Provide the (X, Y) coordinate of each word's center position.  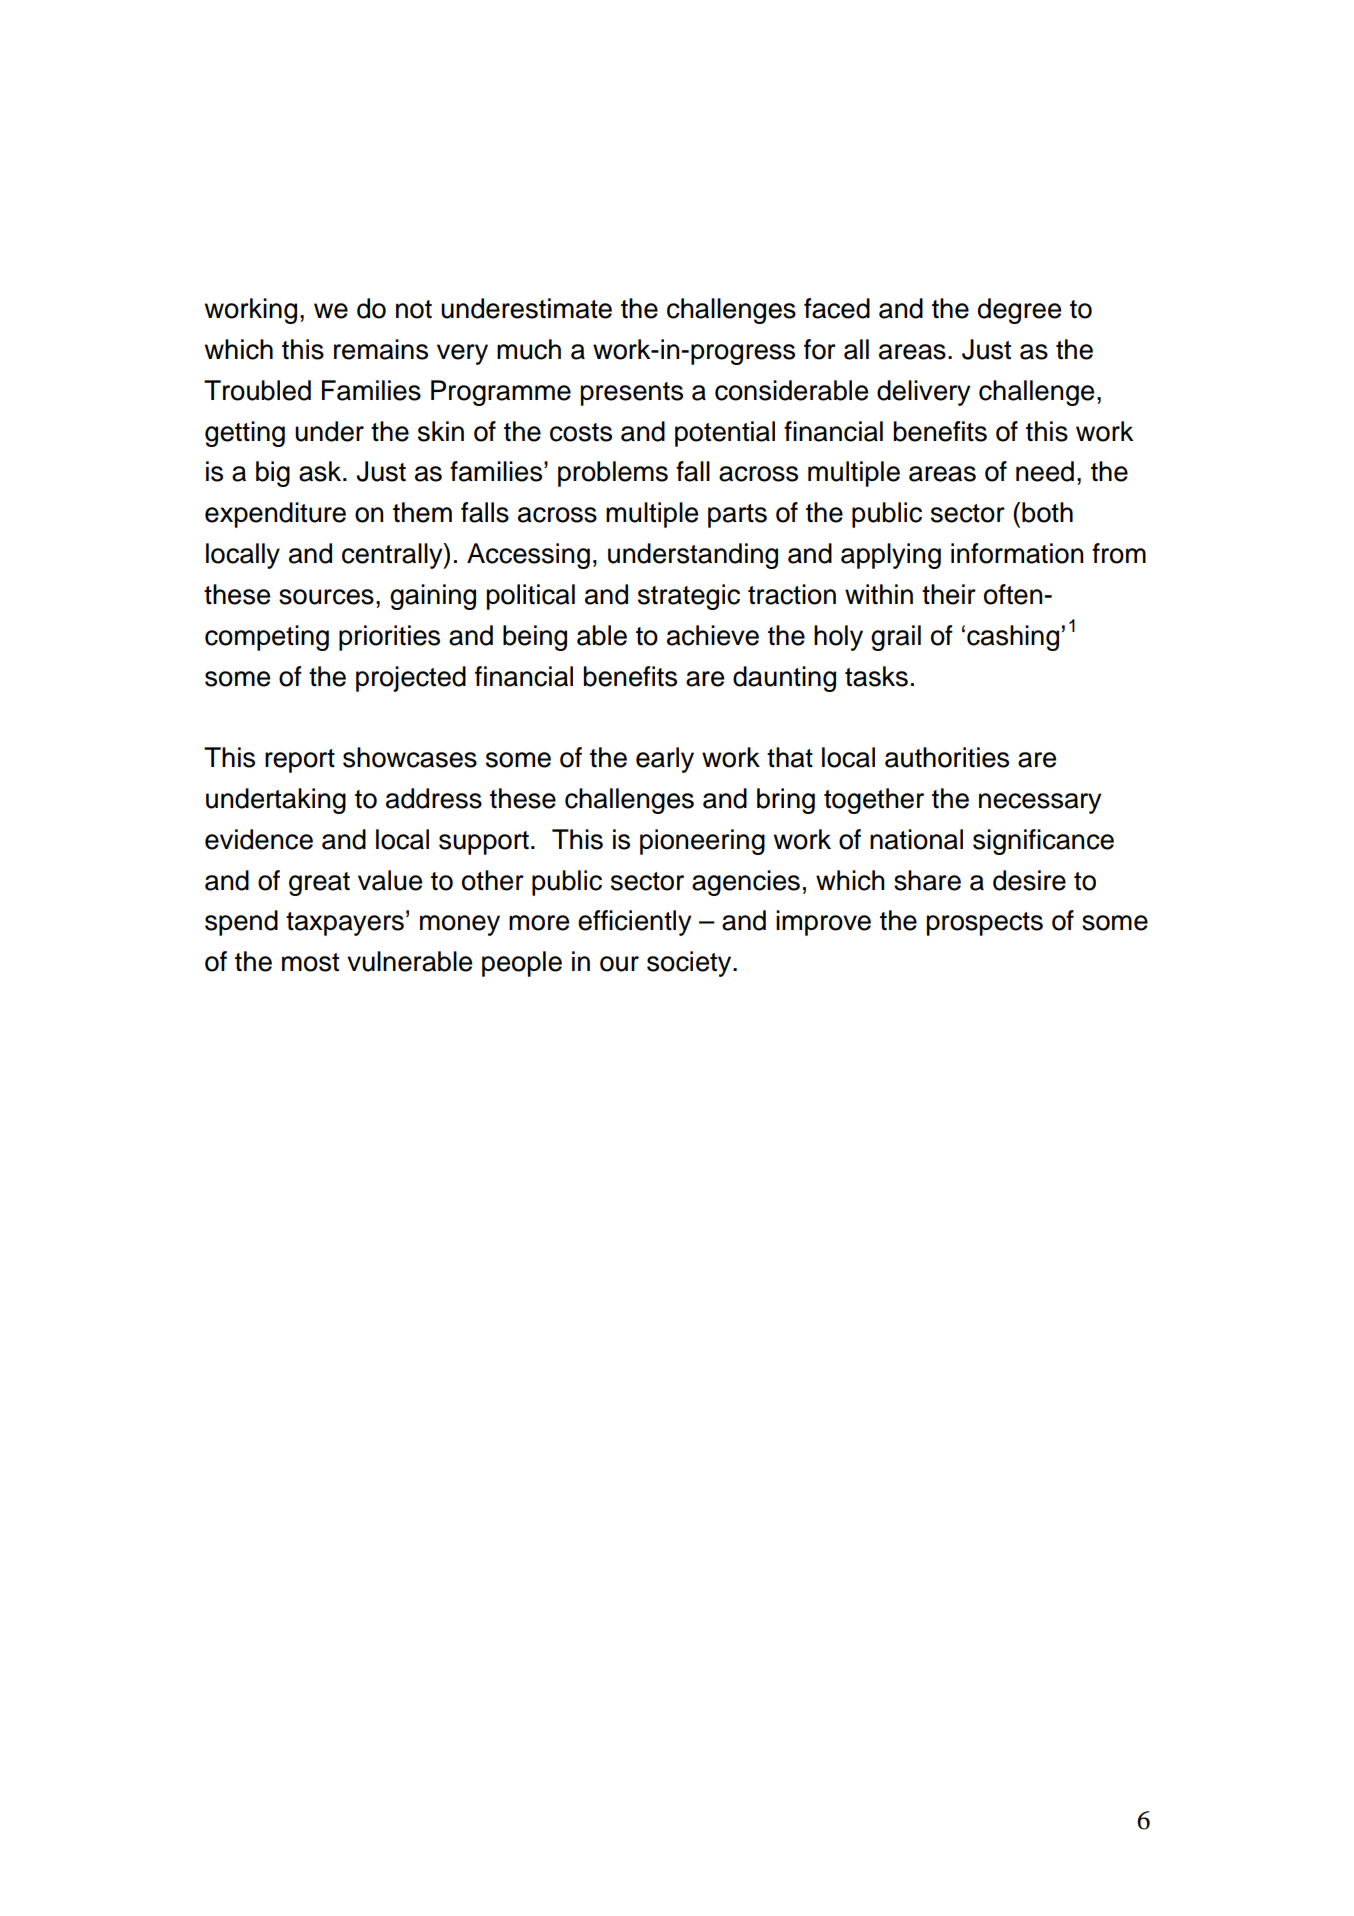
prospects (985, 924)
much (529, 349)
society (690, 964)
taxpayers (345, 924)
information (1017, 553)
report (300, 761)
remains (381, 349)
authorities (947, 757)
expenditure (275, 515)
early (665, 760)
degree (1019, 311)
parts (737, 516)
